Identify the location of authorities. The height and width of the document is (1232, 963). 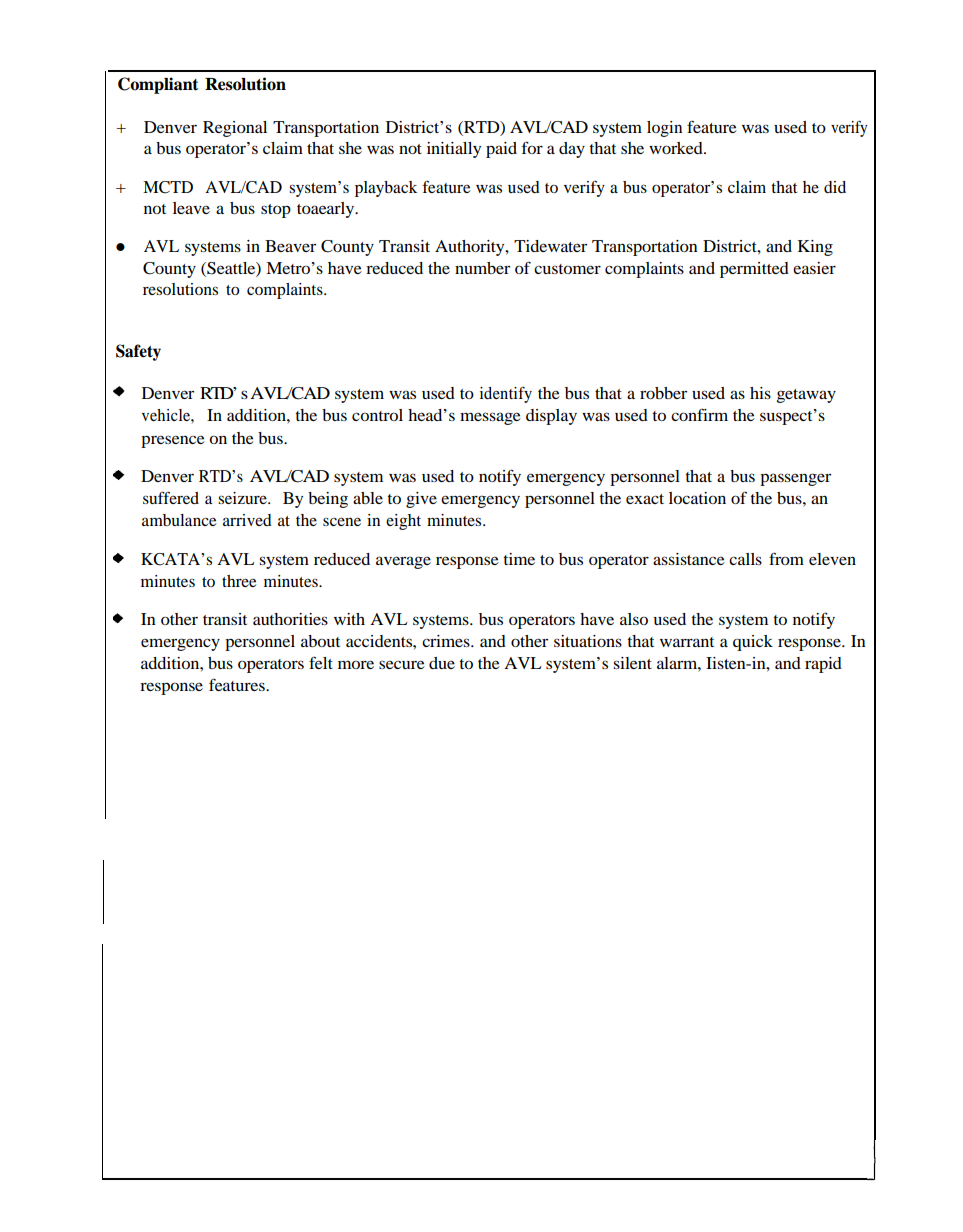
(290, 619).
